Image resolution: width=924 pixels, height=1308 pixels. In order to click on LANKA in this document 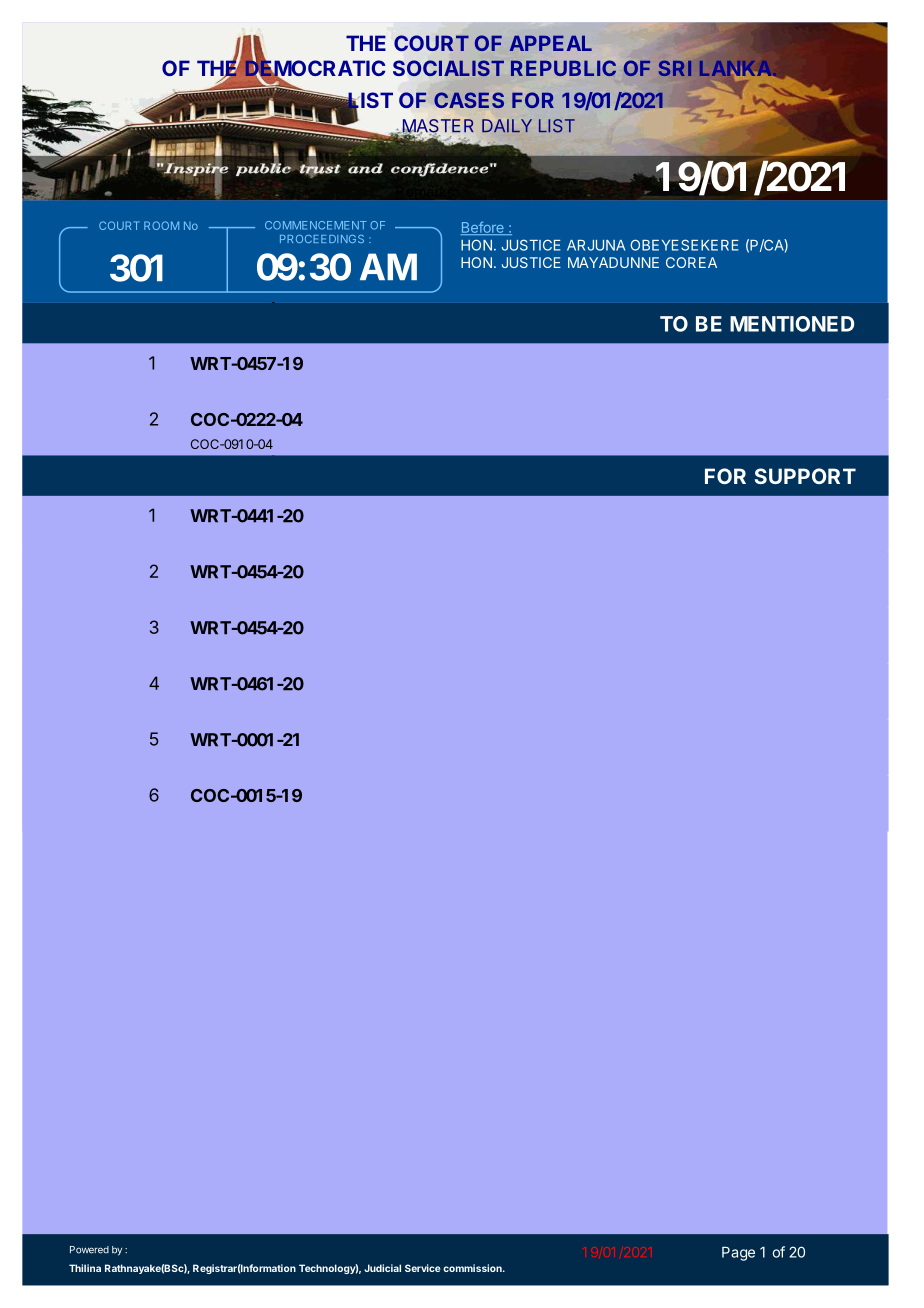, I will do `click(737, 68)`.
